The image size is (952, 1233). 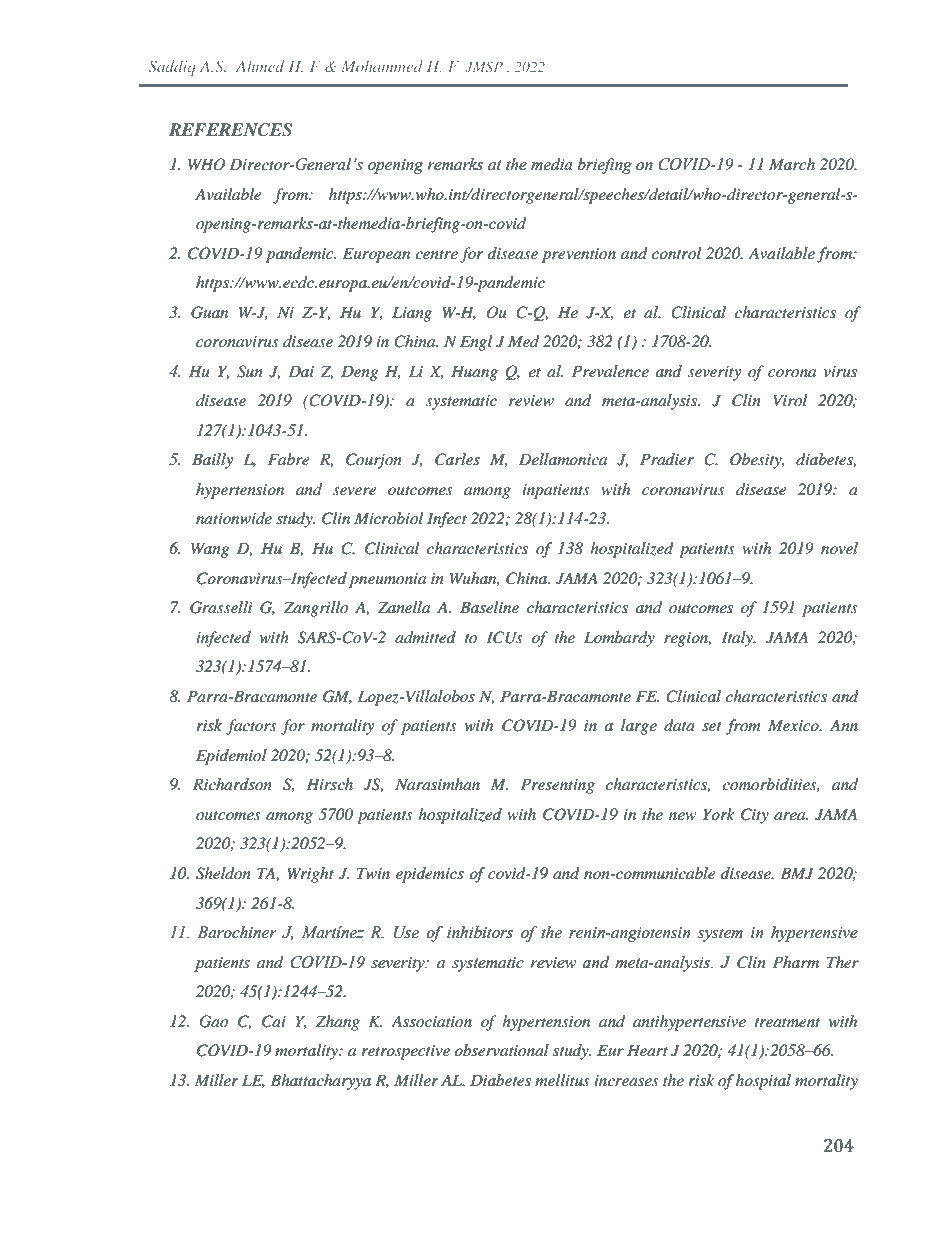 I want to click on control, so click(x=676, y=253).
